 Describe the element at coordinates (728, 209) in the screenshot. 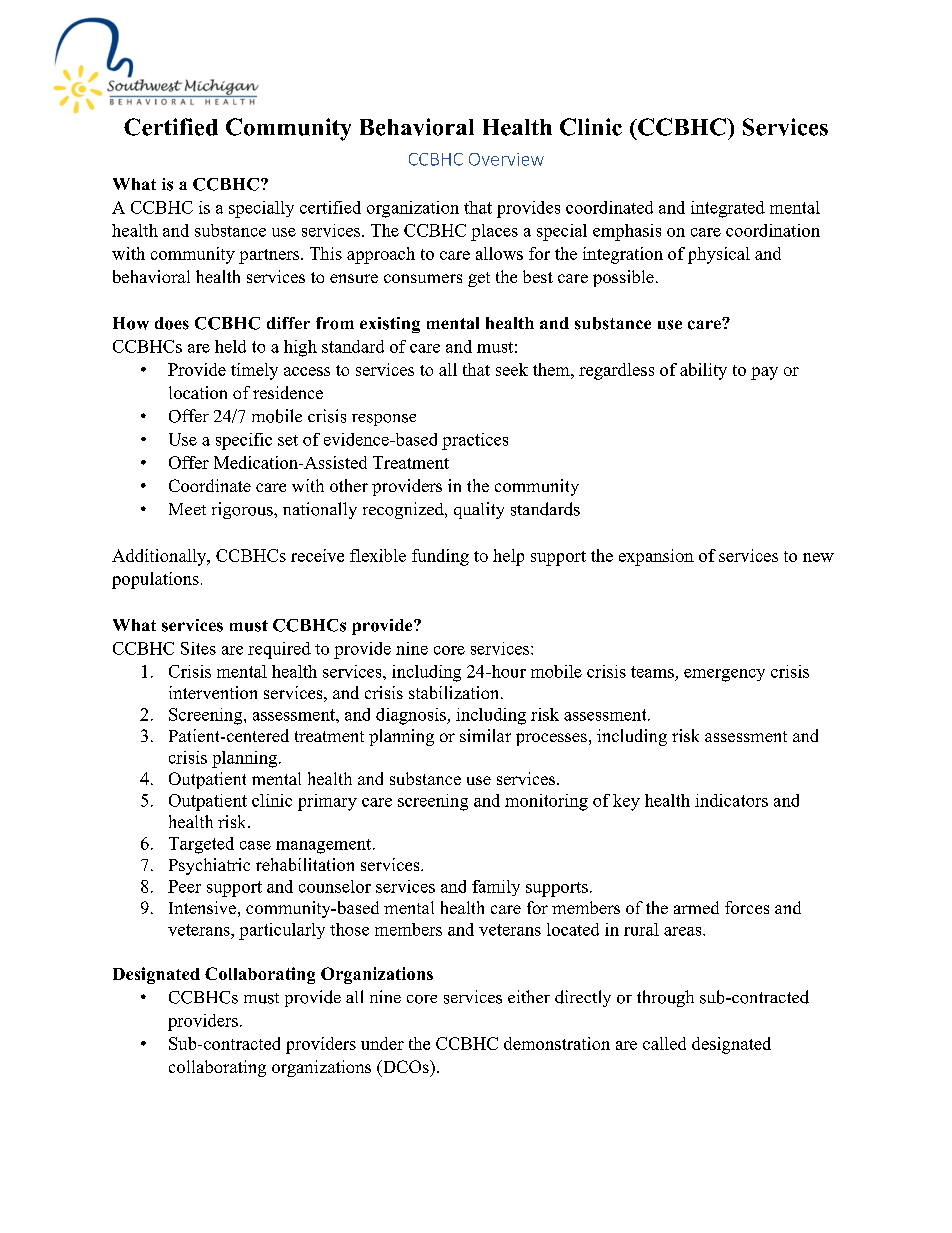

I see `integrated` at that location.
